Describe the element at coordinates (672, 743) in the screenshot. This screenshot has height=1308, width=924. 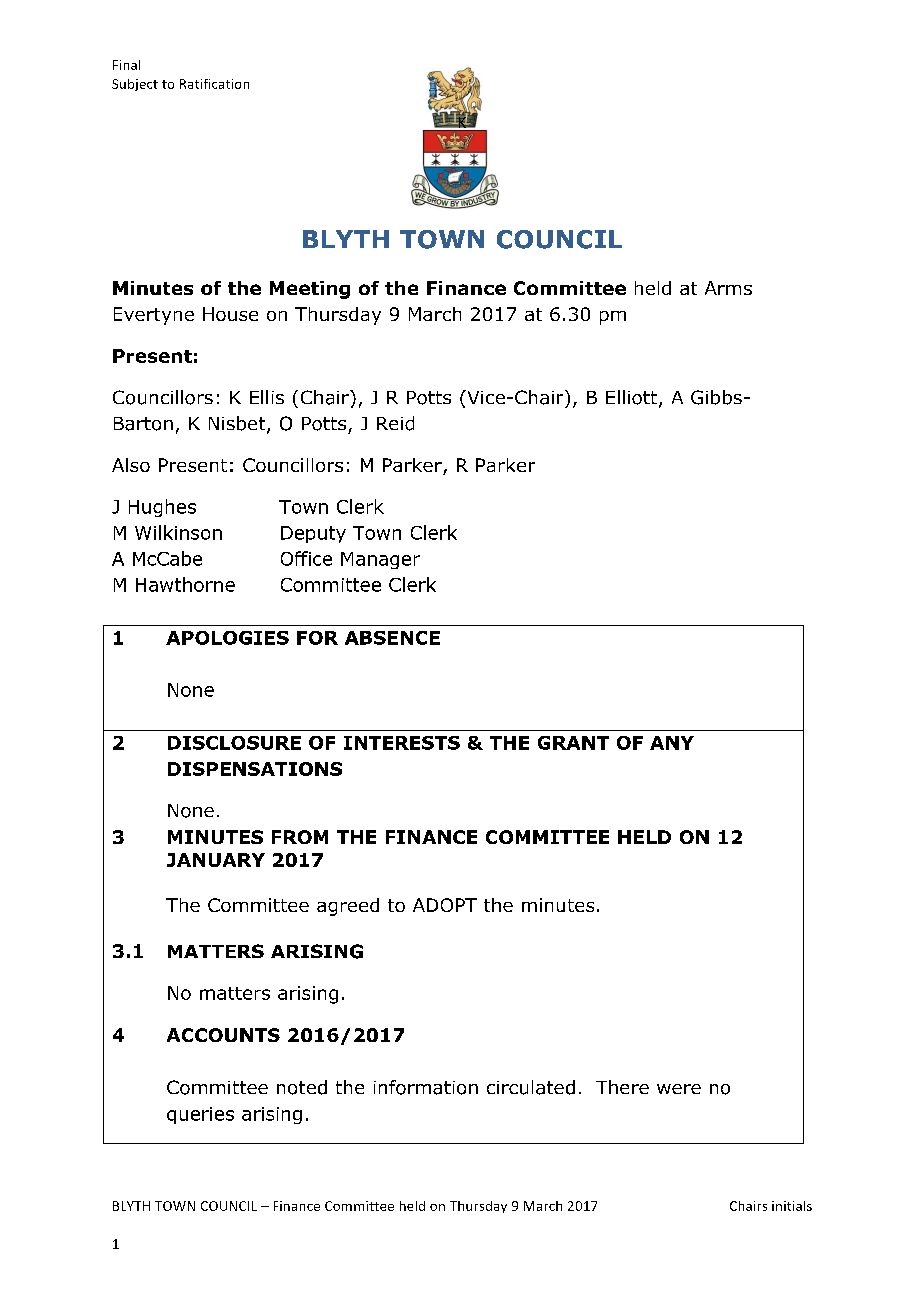
I see `ANY` at that location.
